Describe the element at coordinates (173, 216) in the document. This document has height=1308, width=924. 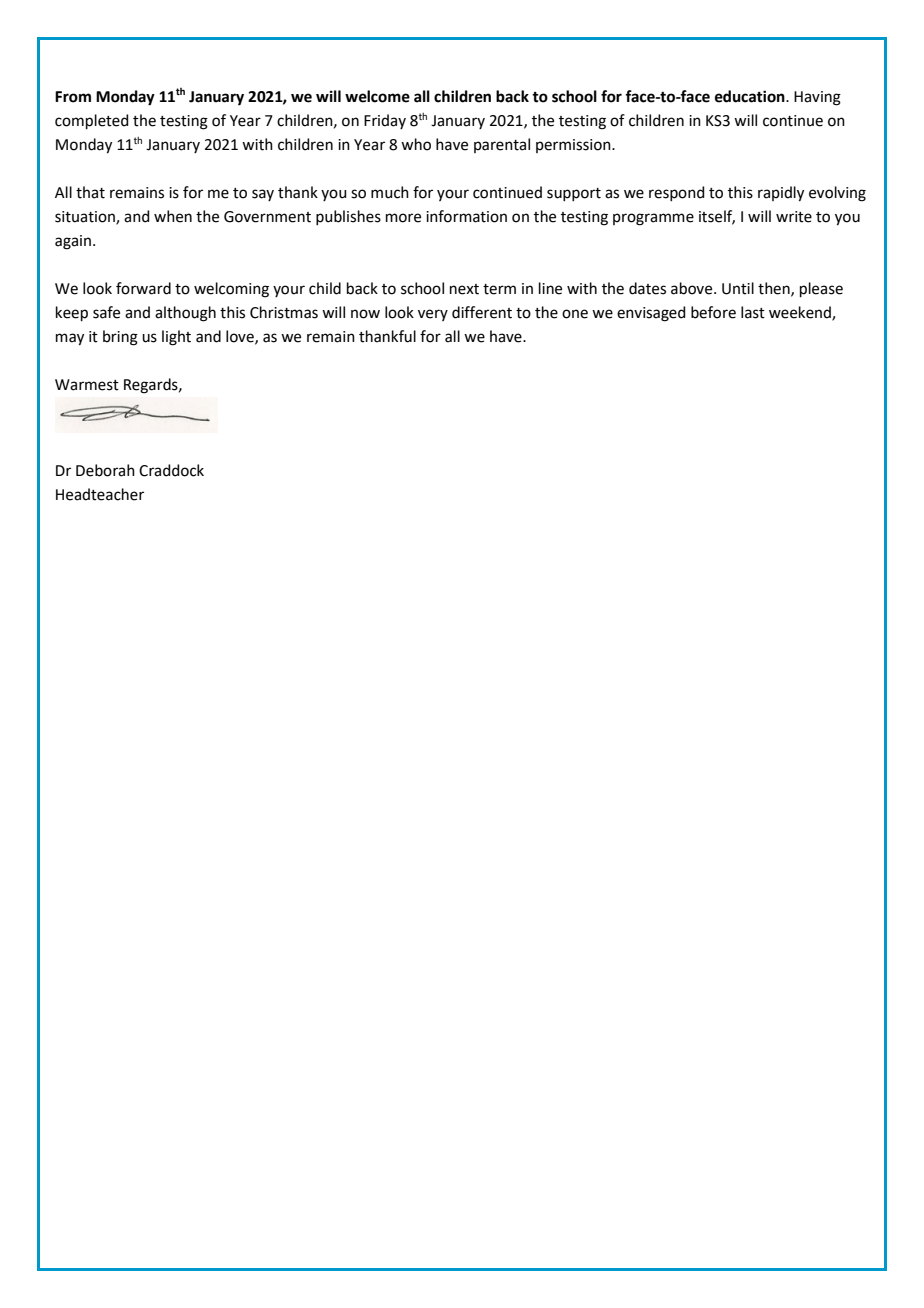
I see `when` at that location.
